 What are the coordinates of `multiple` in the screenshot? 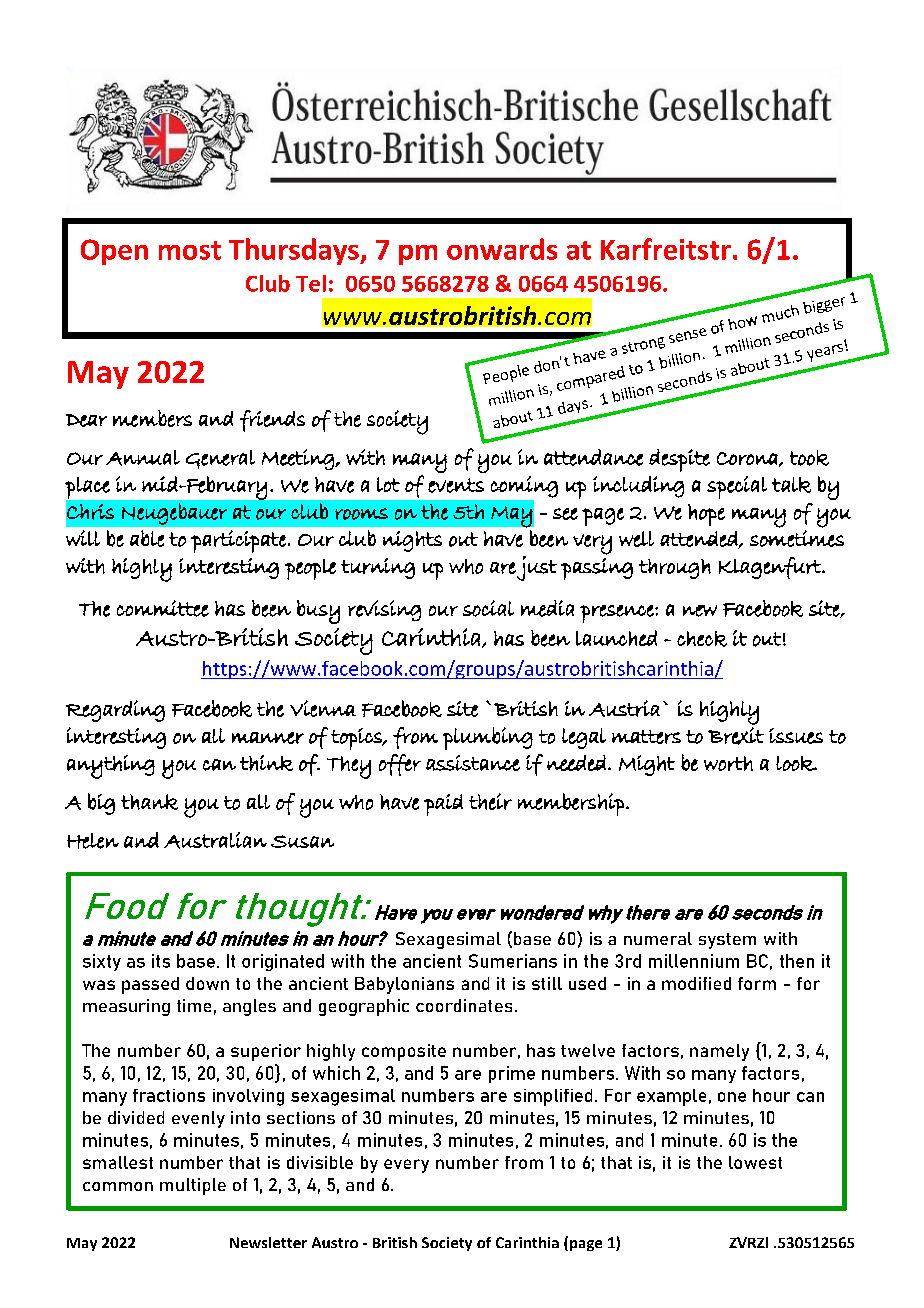 It's located at (193, 1186).
